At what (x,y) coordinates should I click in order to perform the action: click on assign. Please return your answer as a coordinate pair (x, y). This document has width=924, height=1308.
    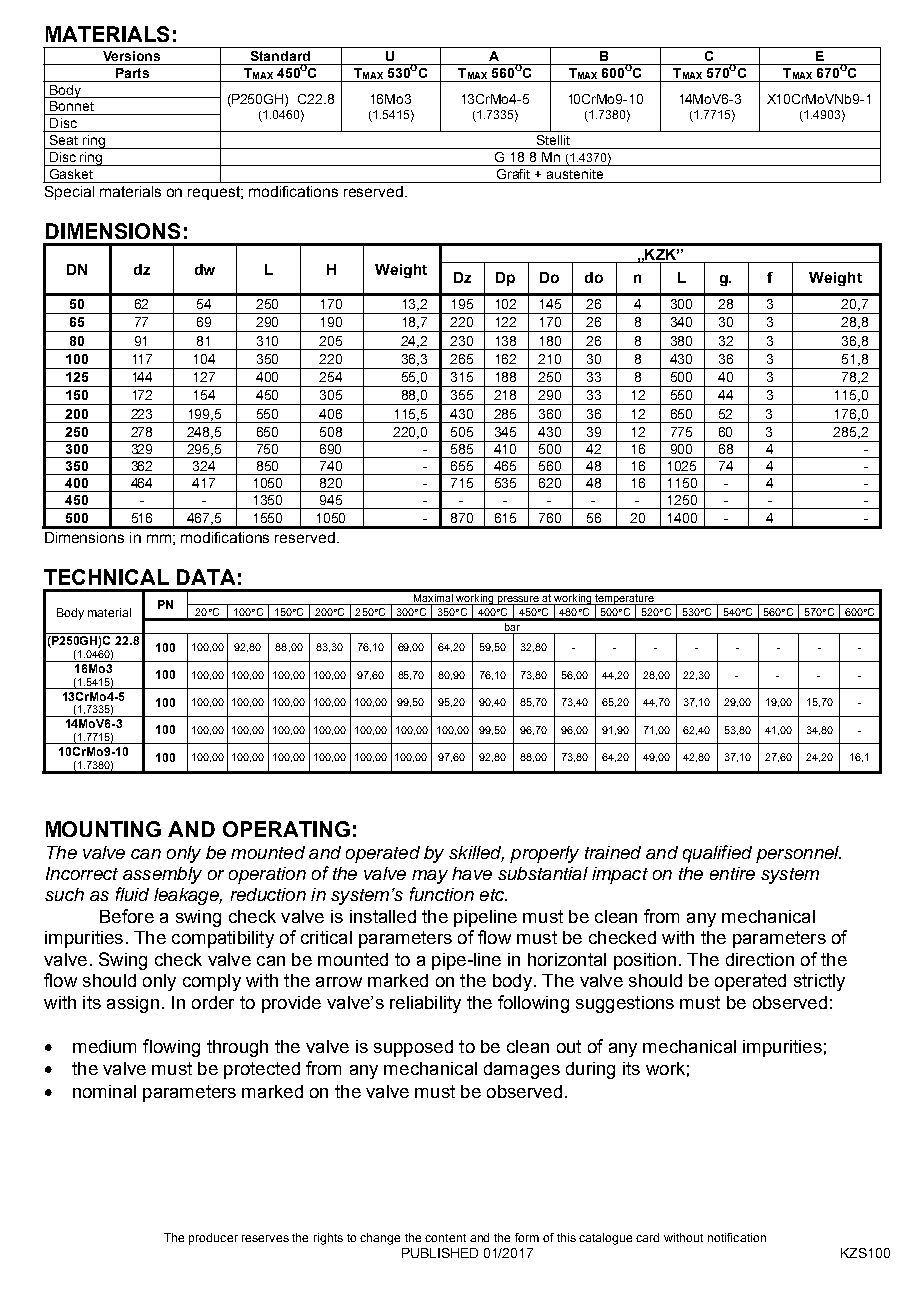
    Looking at the image, I should click on (133, 1004).
